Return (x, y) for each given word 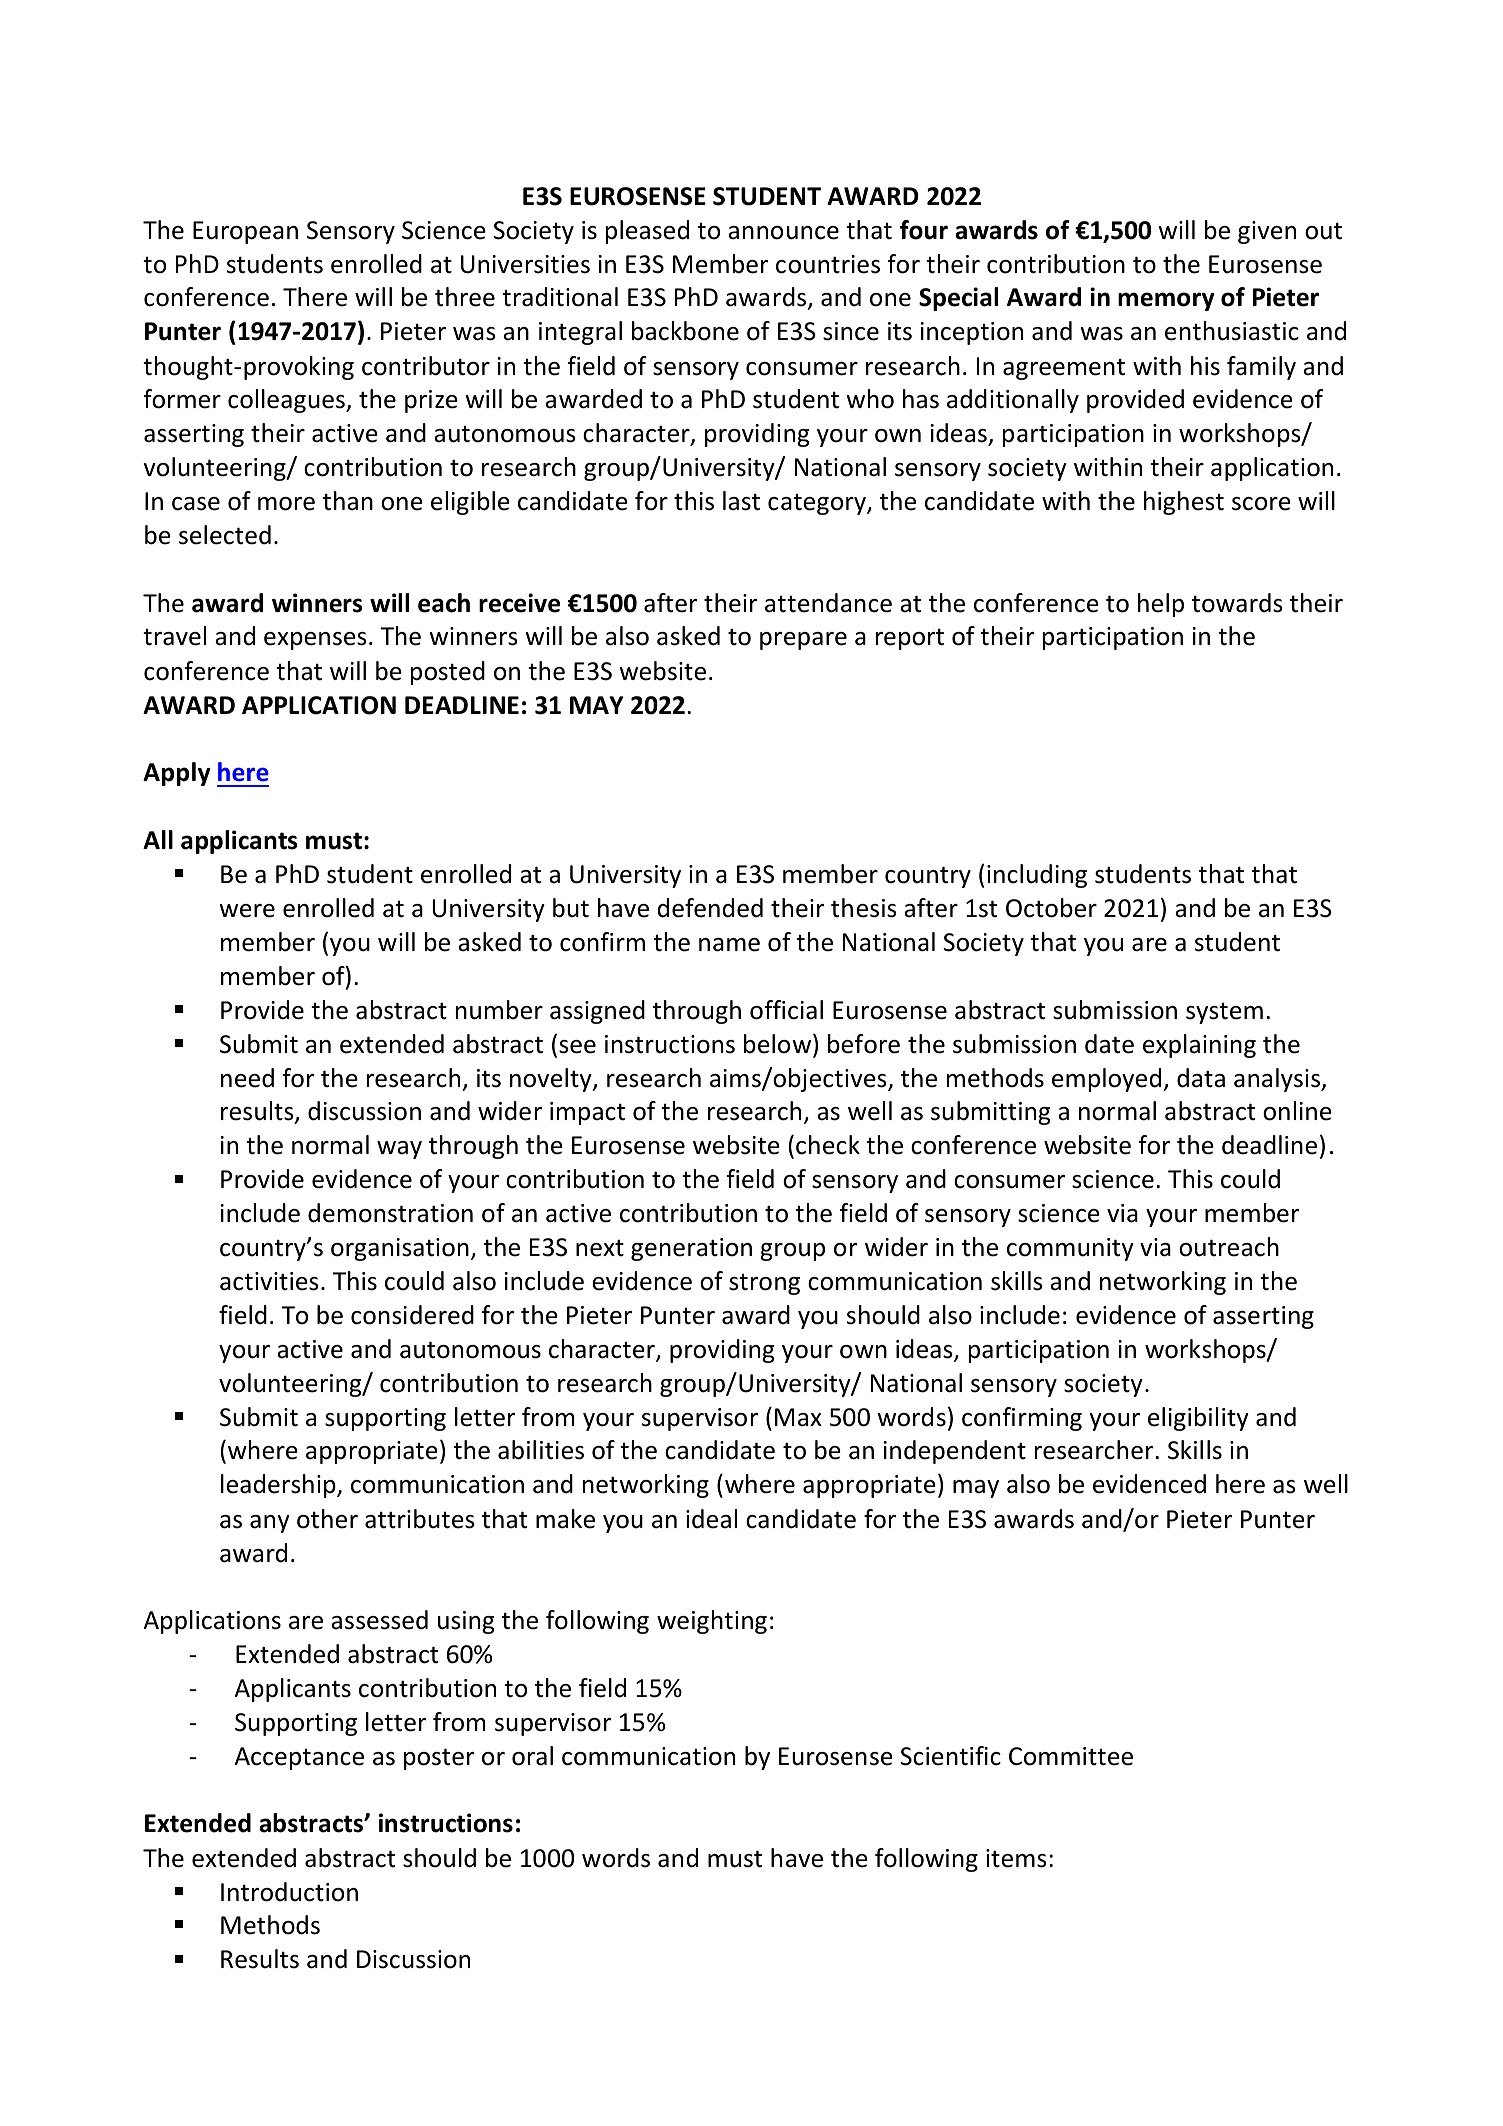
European (245, 232)
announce (783, 233)
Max (798, 1417)
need (247, 1078)
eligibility (1198, 1419)
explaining (1199, 1046)
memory (1166, 301)
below (779, 1044)
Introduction (289, 1892)
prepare (803, 641)
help (1161, 605)
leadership (279, 1486)
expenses (315, 641)
